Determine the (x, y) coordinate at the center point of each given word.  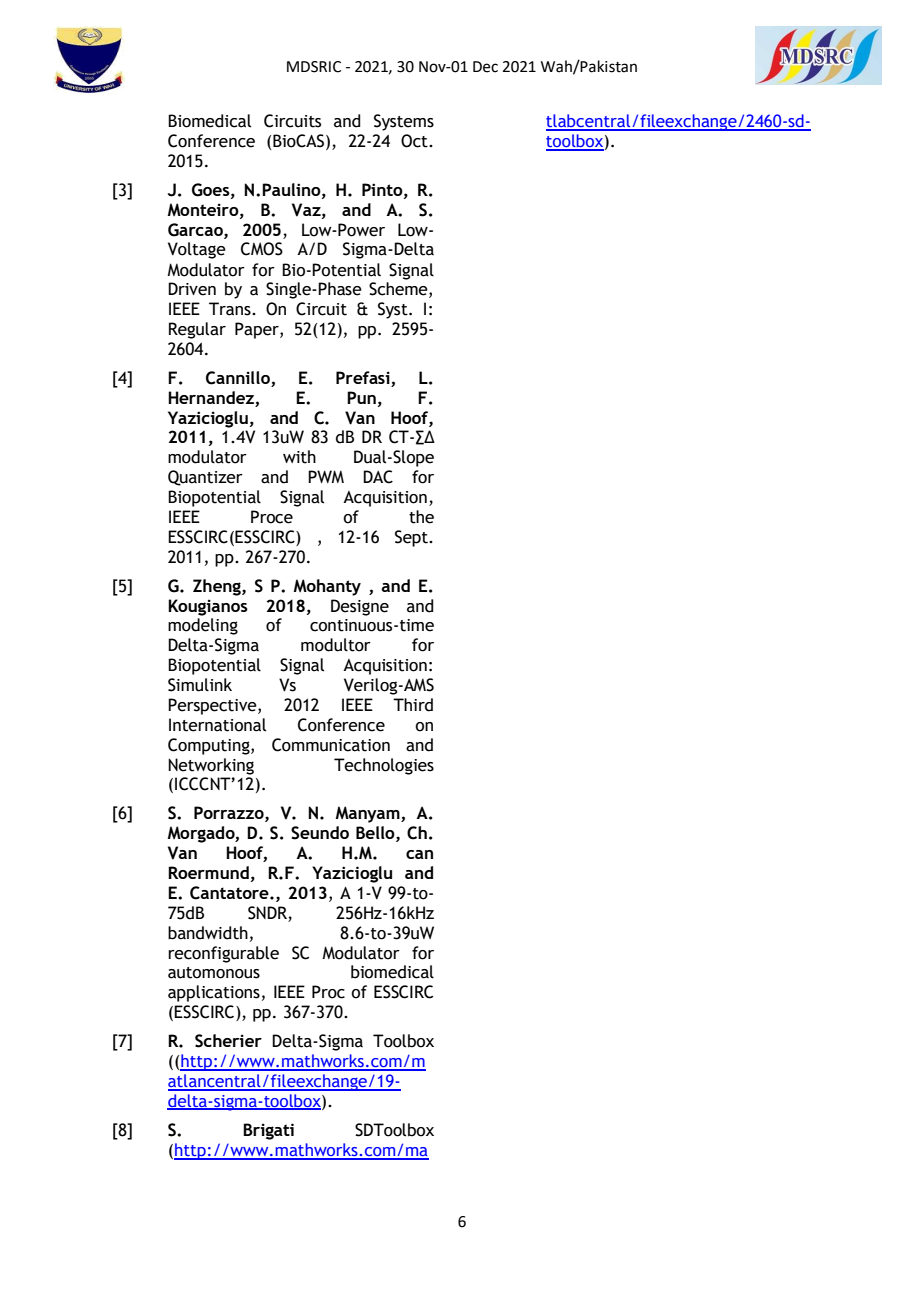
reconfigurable (223, 954)
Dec (485, 67)
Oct (415, 141)
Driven (192, 289)
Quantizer (205, 478)
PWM (326, 476)
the (421, 517)
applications (214, 993)
